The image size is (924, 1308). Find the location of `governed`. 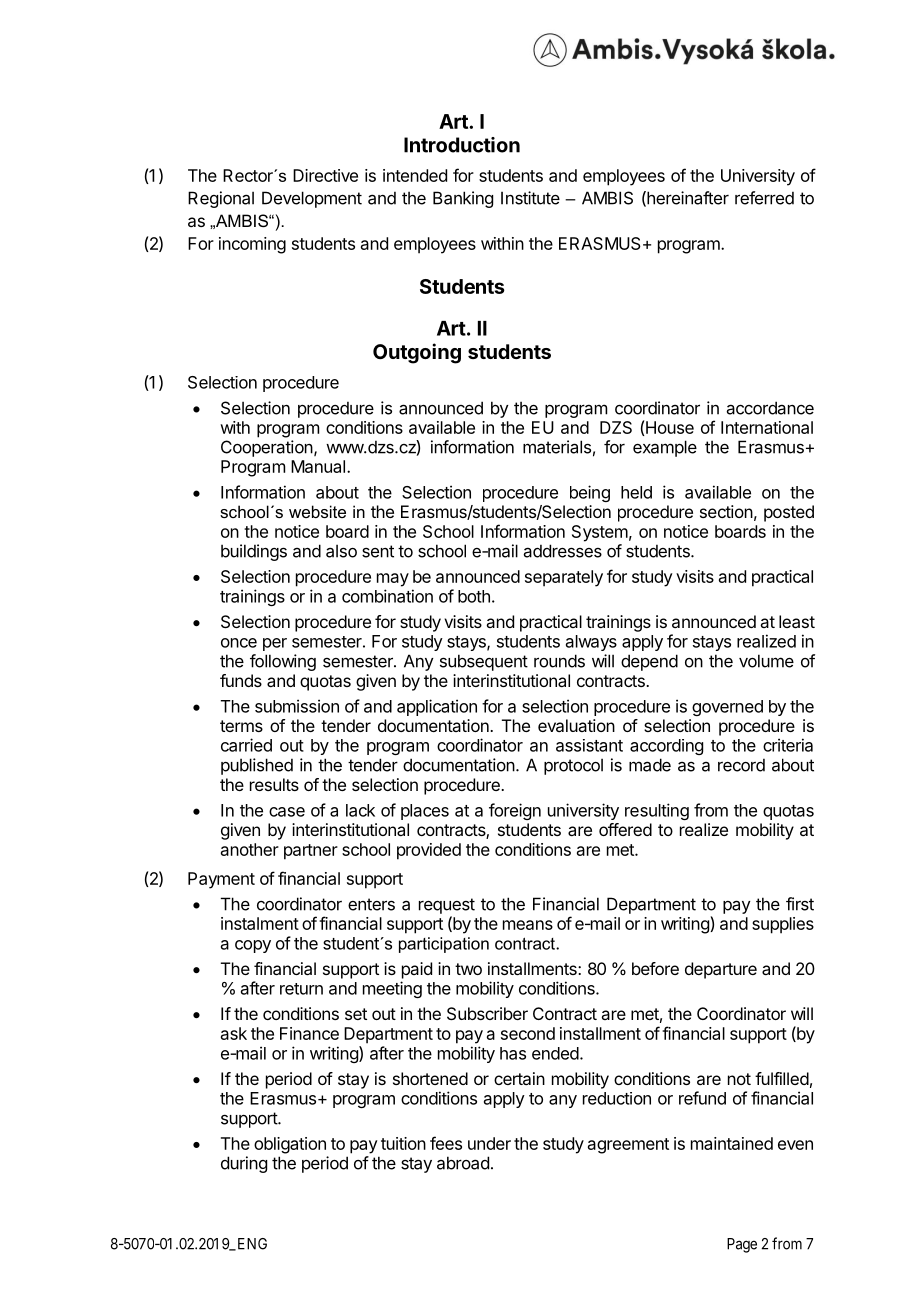

governed is located at coordinates (727, 708).
